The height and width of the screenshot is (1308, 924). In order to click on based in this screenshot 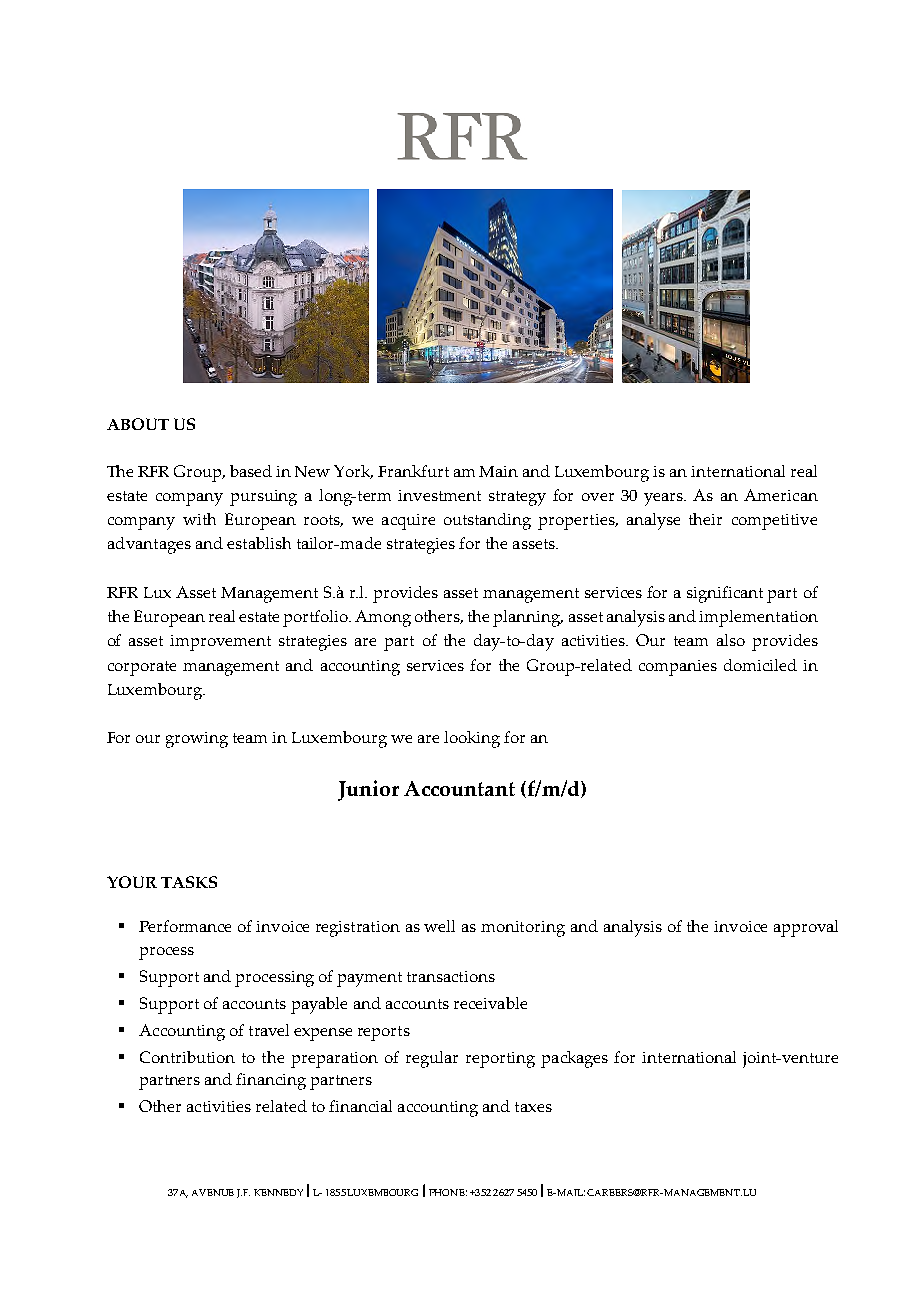, I will do `click(251, 471)`.
